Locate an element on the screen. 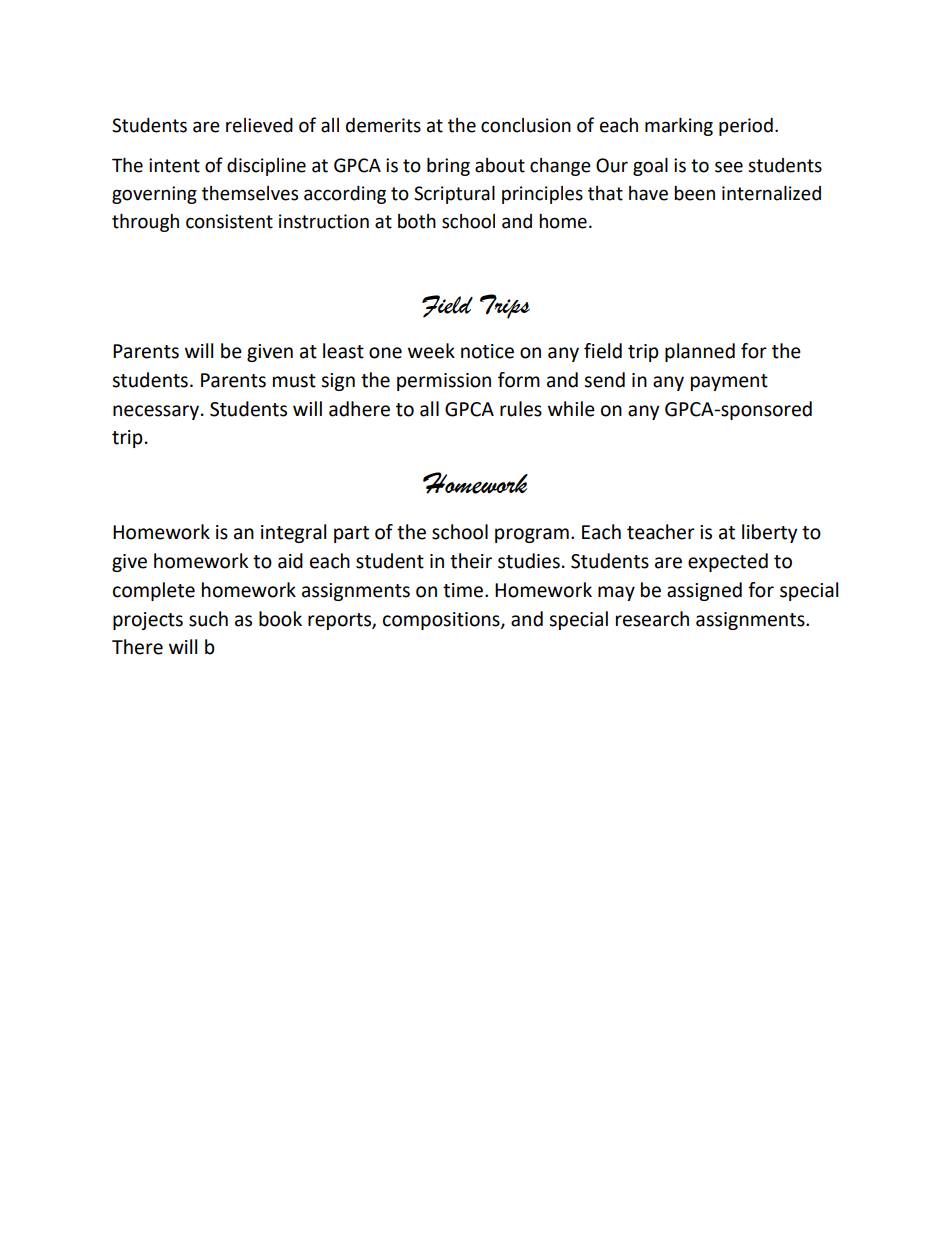 The width and height of the screenshot is (952, 1233). payment is located at coordinates (729, 382).
